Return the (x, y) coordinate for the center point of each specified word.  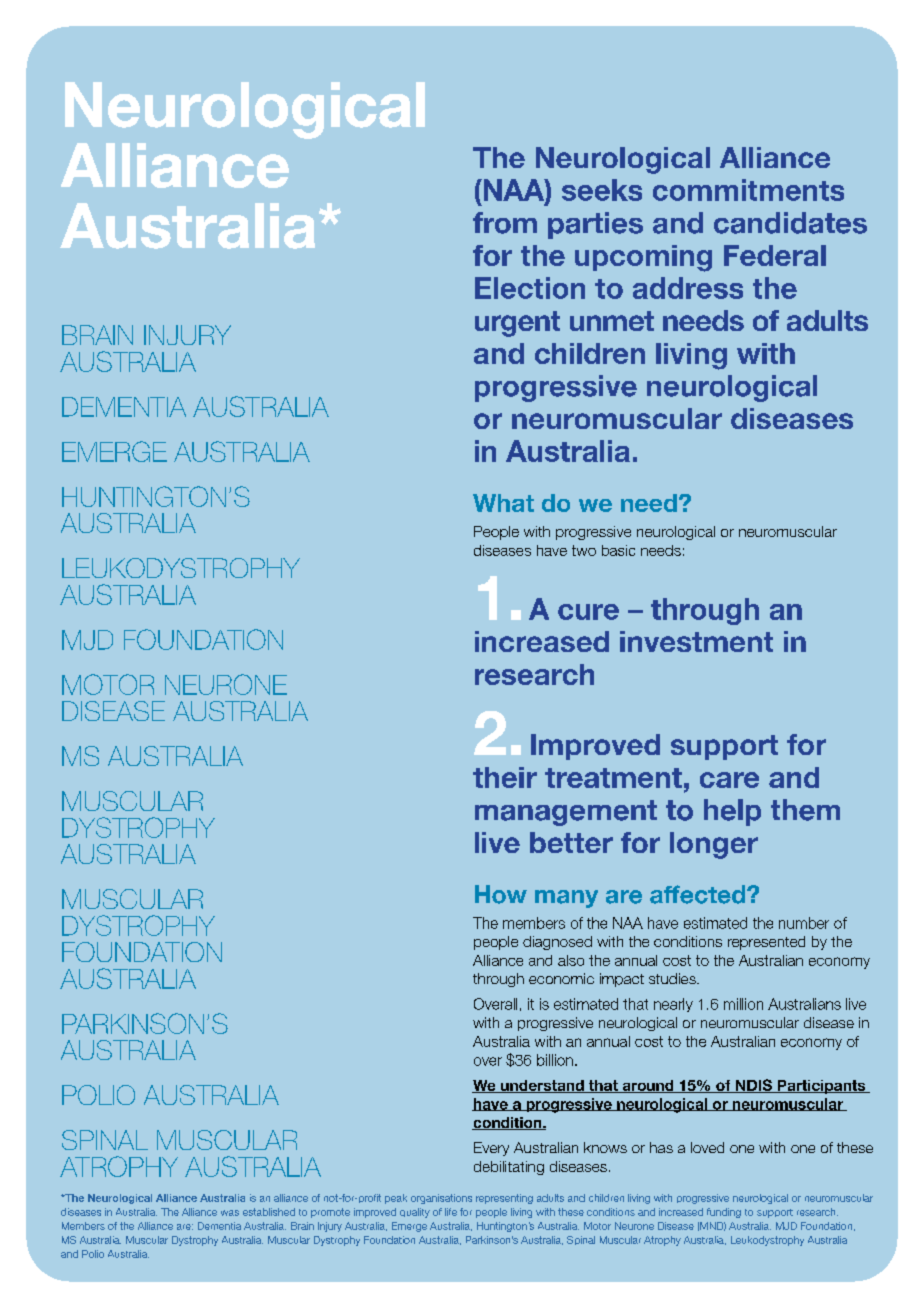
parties (595, 225)
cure (588, 612)
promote (330, 1213)
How (501, 894)
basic (618, 550)
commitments (748, 190)
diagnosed (557, 943)
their (505, 777)
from (505, 223)
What (503, 503)
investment (696, 641)
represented (766, 943)
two (584, 550)
